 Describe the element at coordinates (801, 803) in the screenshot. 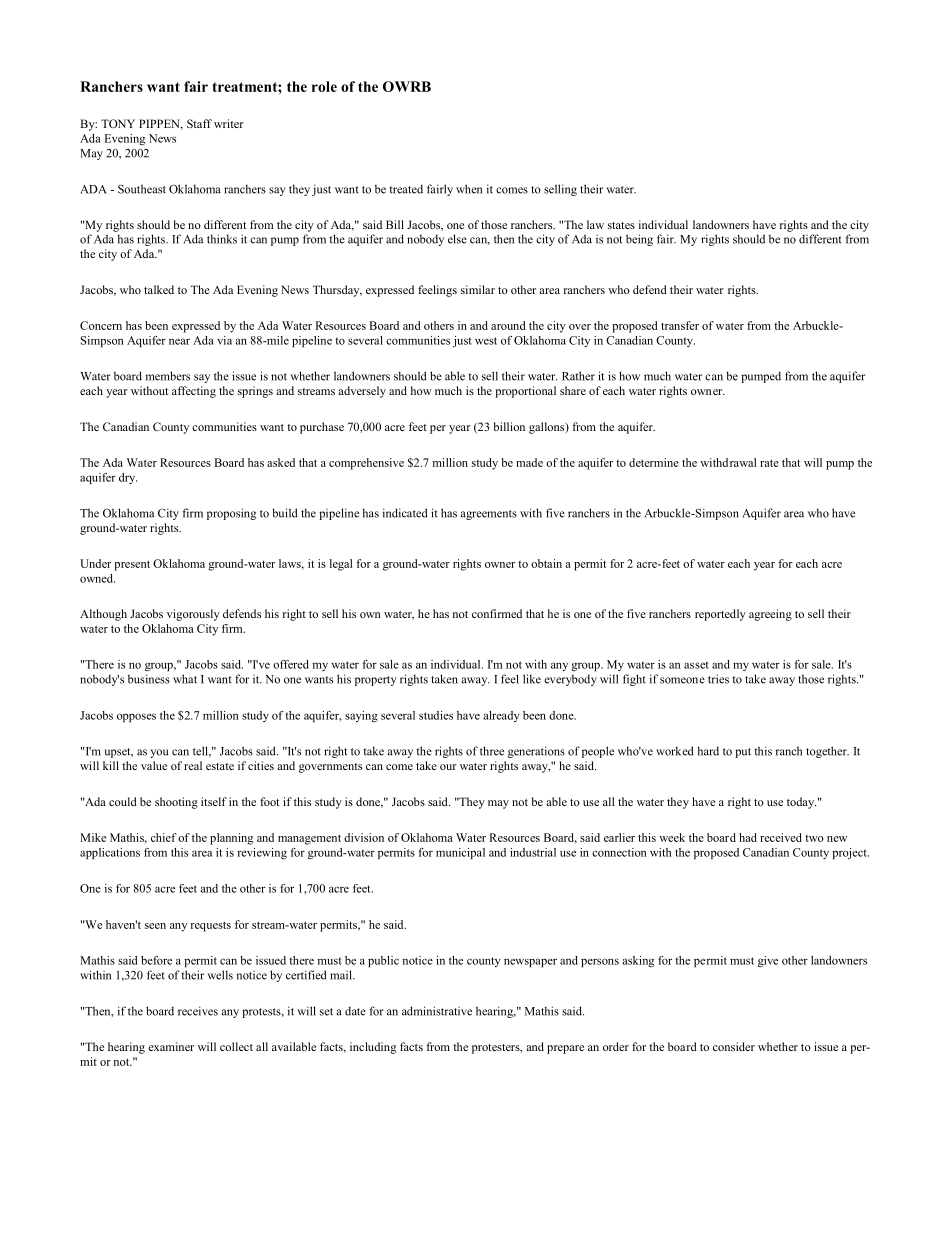

I see `today` at that location.
